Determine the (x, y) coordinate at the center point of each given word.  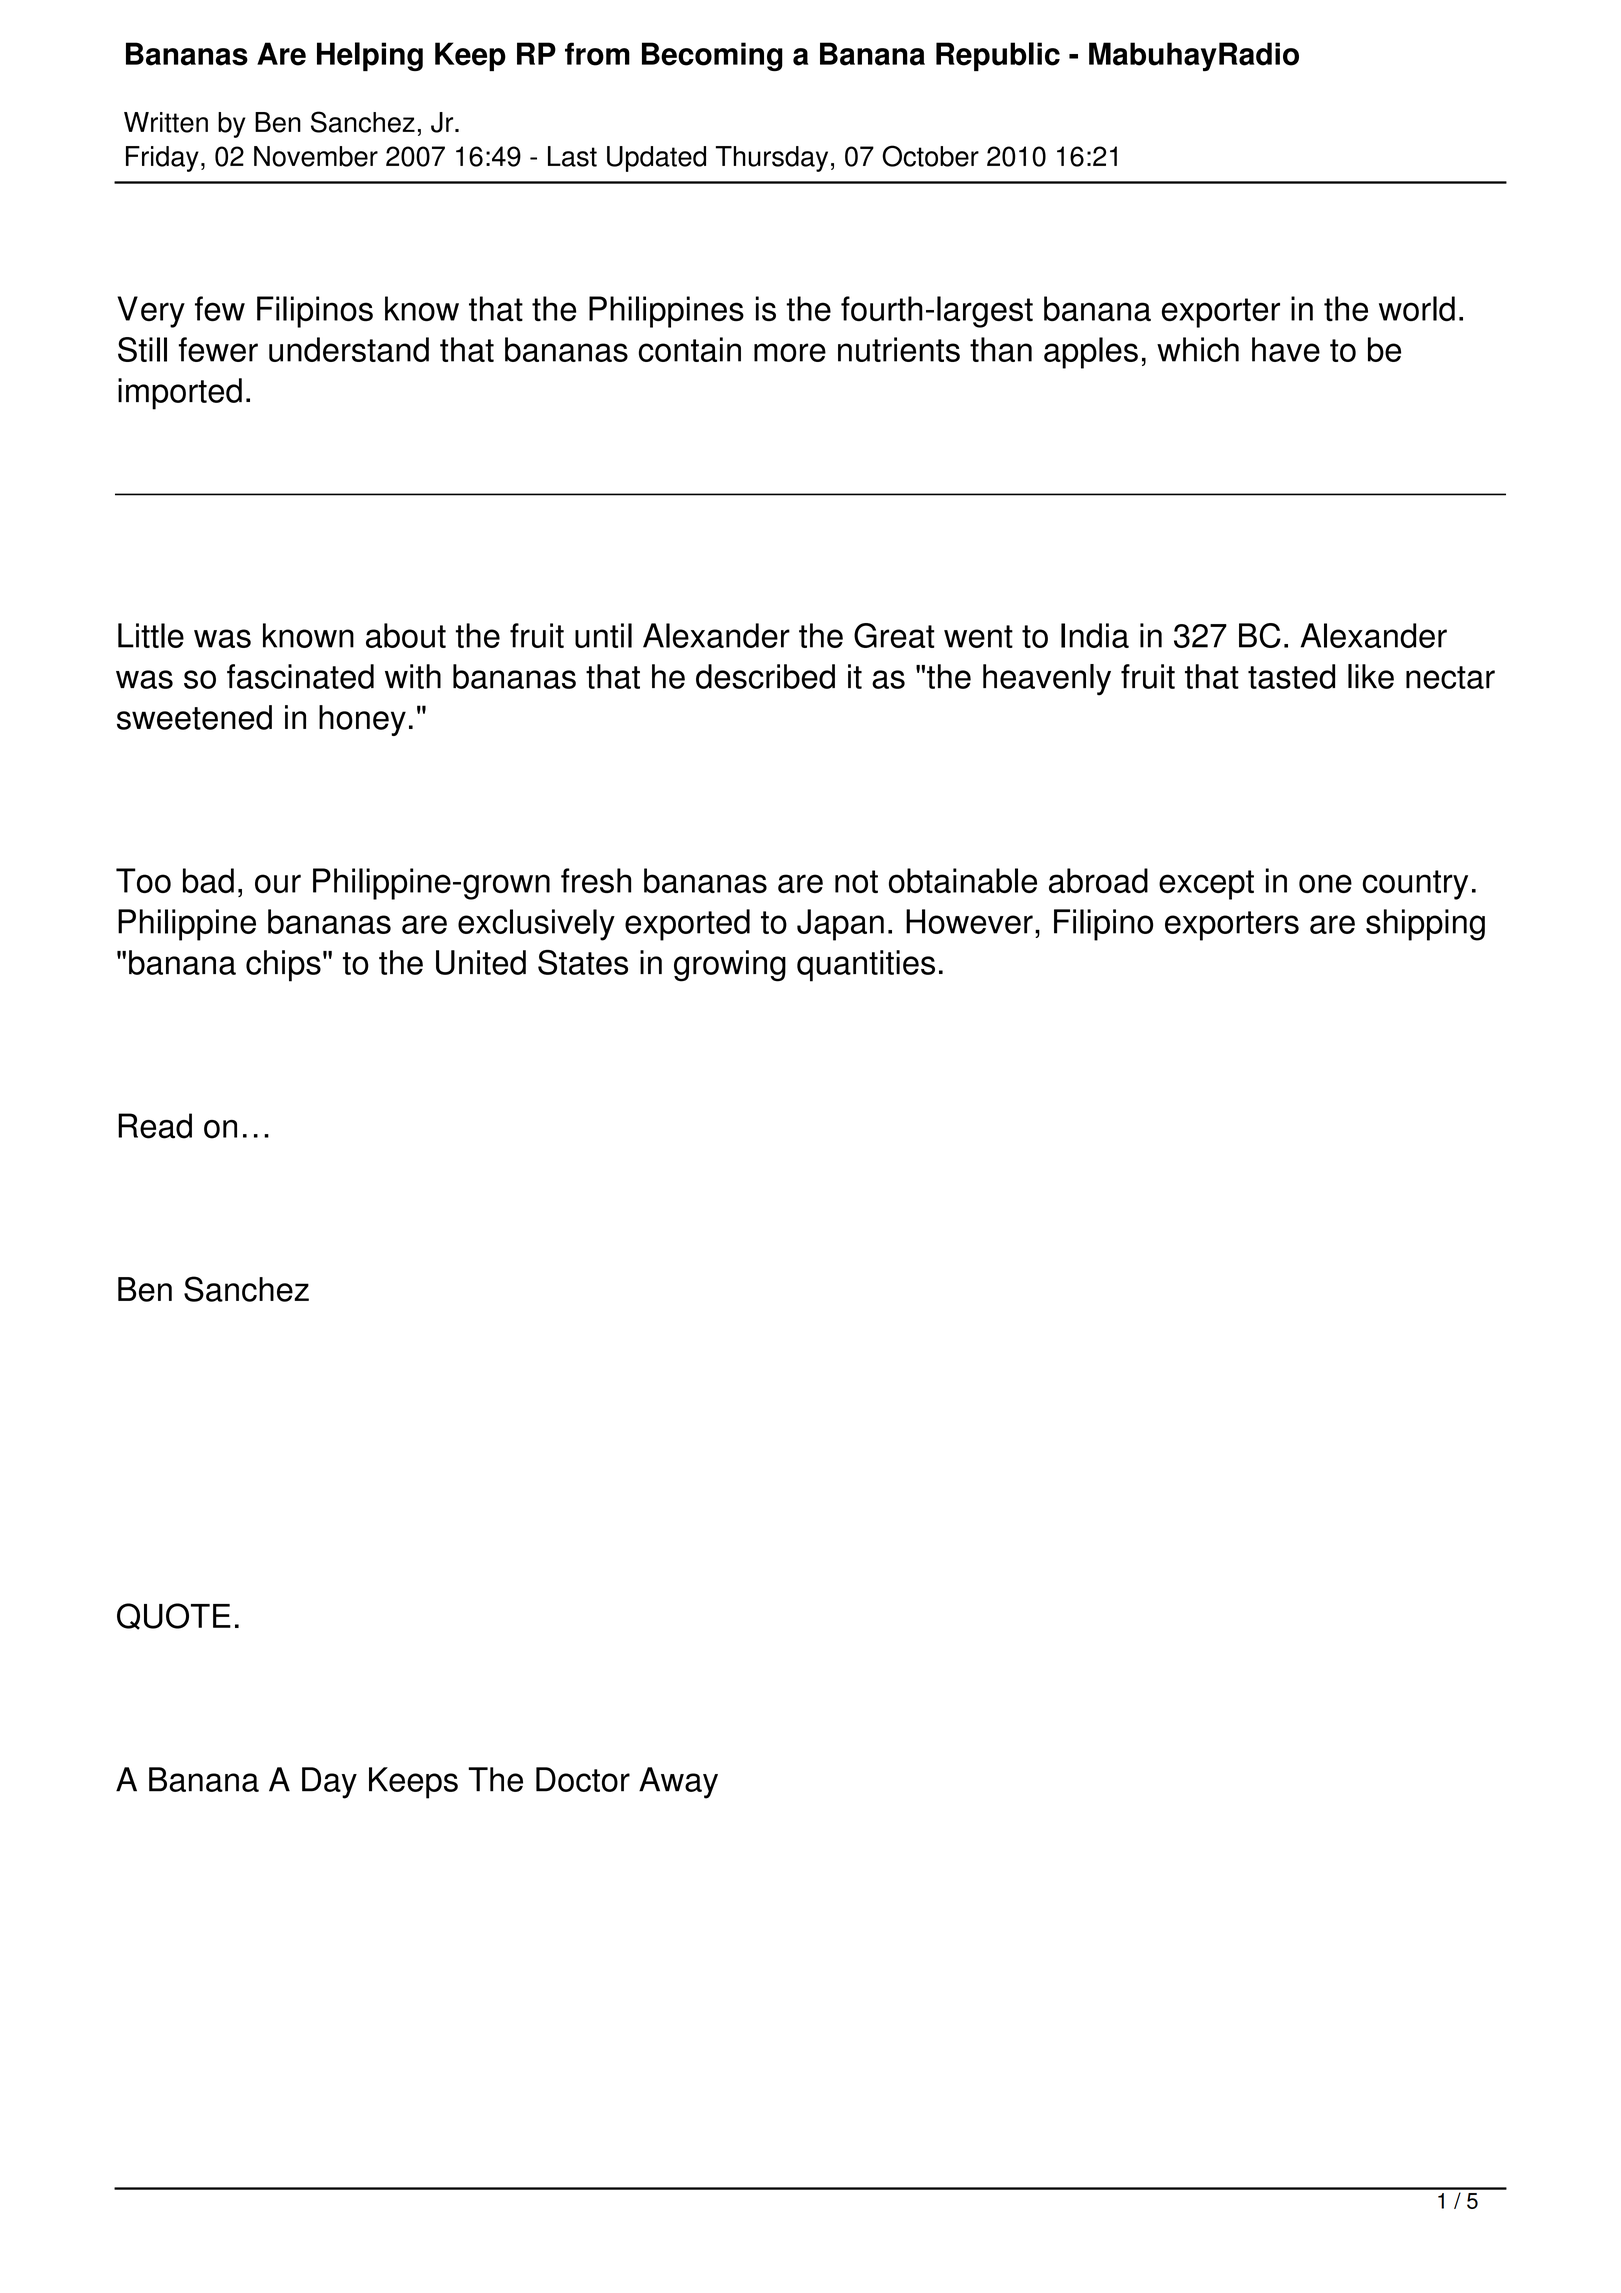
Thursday (772, 159)
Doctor (583, 1779)
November (316, 156)
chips (283, 966)
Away (678, 1783)
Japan (840, 925)
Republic (998, 56)
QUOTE (174, 1616)
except (1206, 885)
